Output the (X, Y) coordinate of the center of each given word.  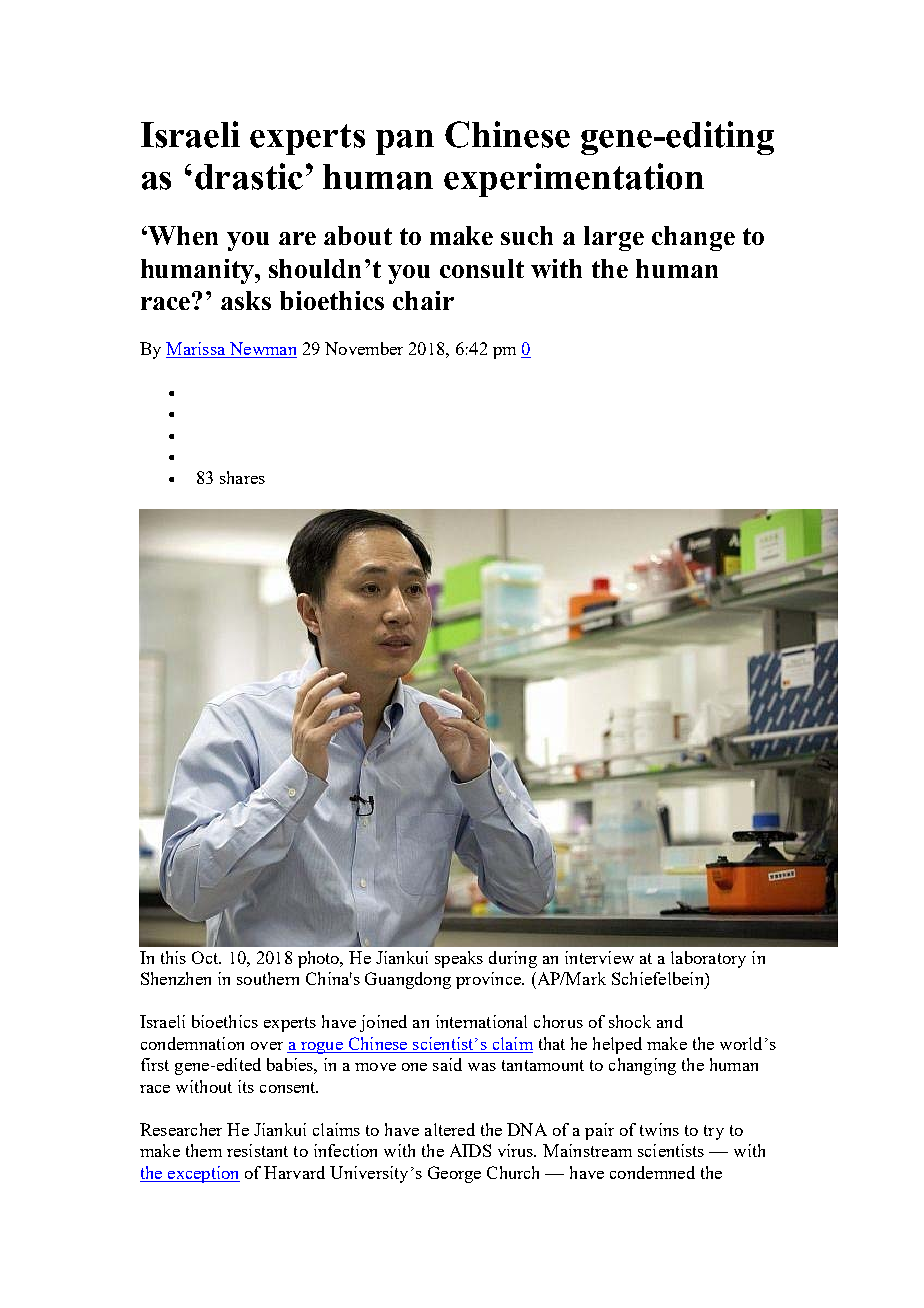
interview (599, 957)
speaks (459, 959)
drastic (249, 176)
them (204, 1150)
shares (242, 477)
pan (405, 142)
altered (450, 1129)
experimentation (574, 180)
